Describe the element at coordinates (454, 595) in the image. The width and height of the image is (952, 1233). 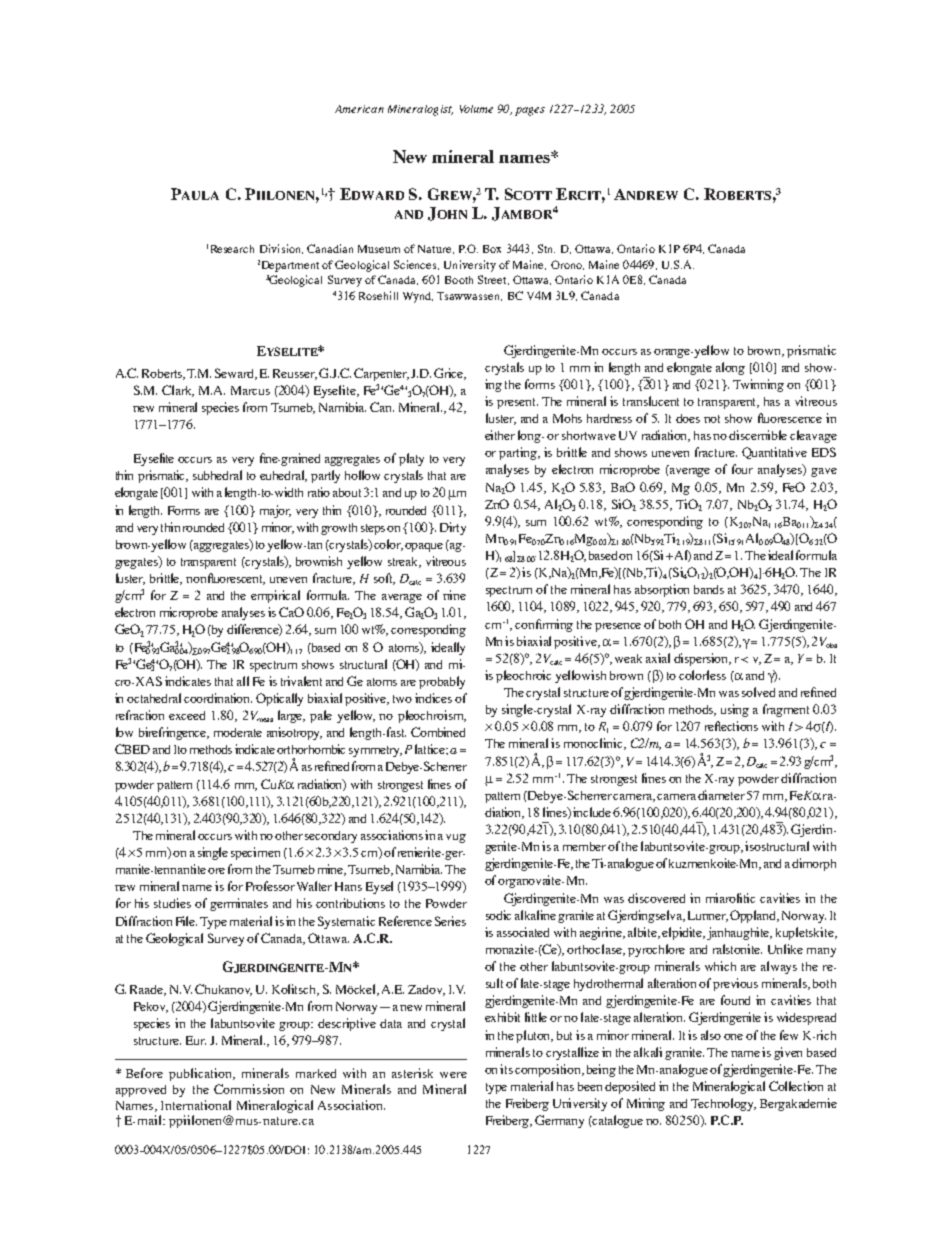
I see `nine` at that location.
